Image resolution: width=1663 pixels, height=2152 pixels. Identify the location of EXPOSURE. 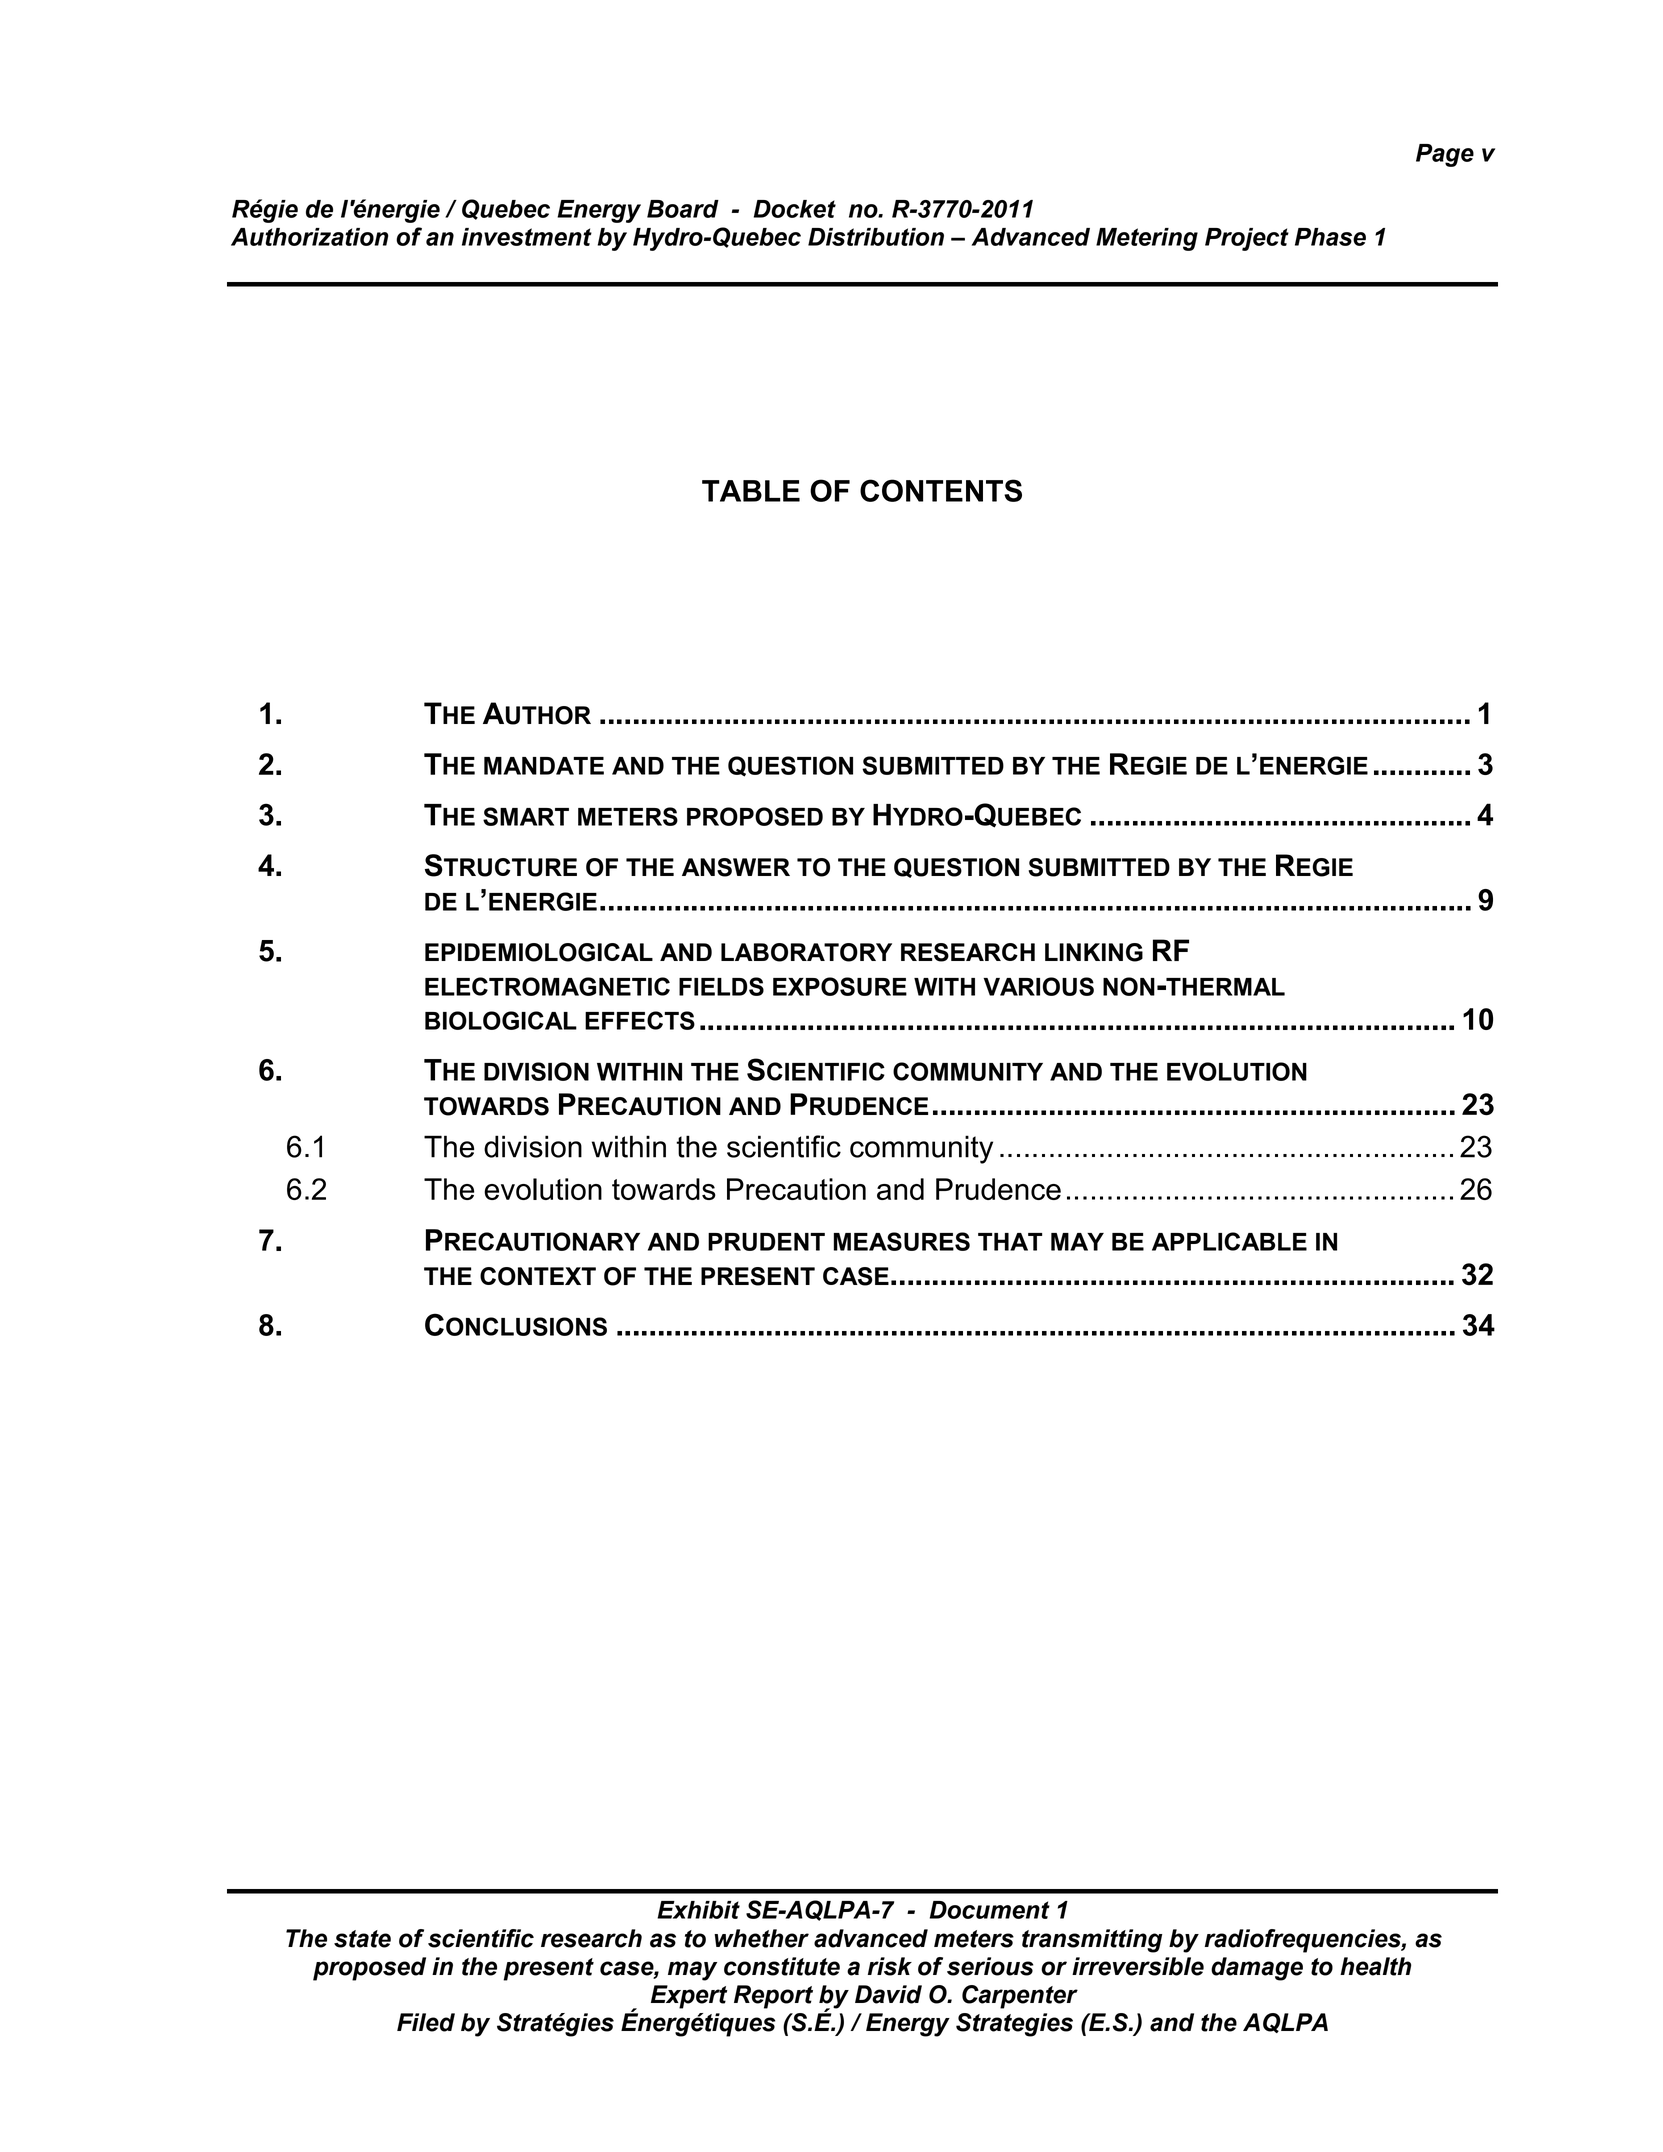
(840, 986).
